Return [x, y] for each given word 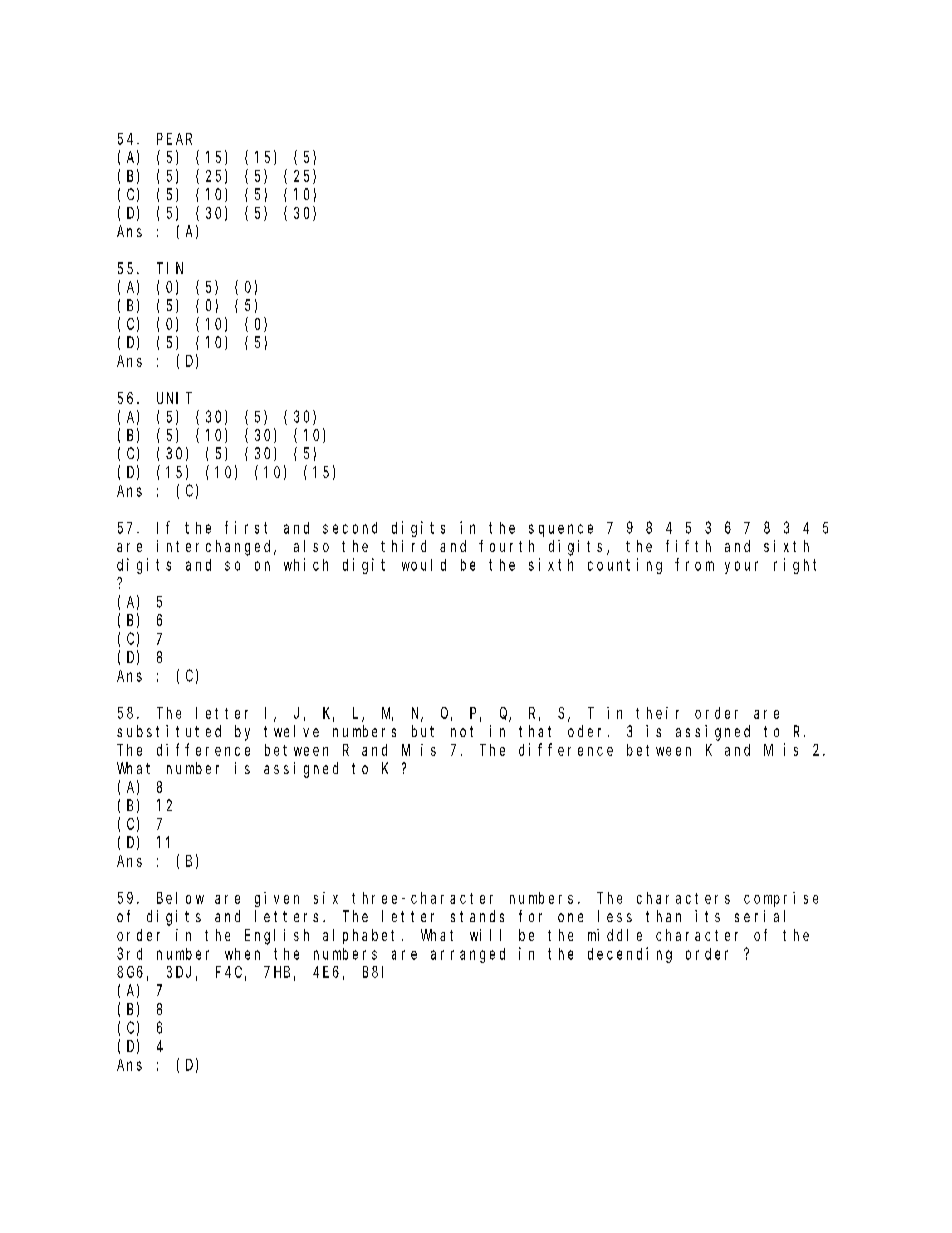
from [694, 564]
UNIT [174, 398]
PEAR [174, 139]
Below [180, 898]
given [277, 899]
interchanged [216, 548]
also [311, 546]
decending [630, 955]
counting [625, 566]
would [424, 565]
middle [615, 935]
